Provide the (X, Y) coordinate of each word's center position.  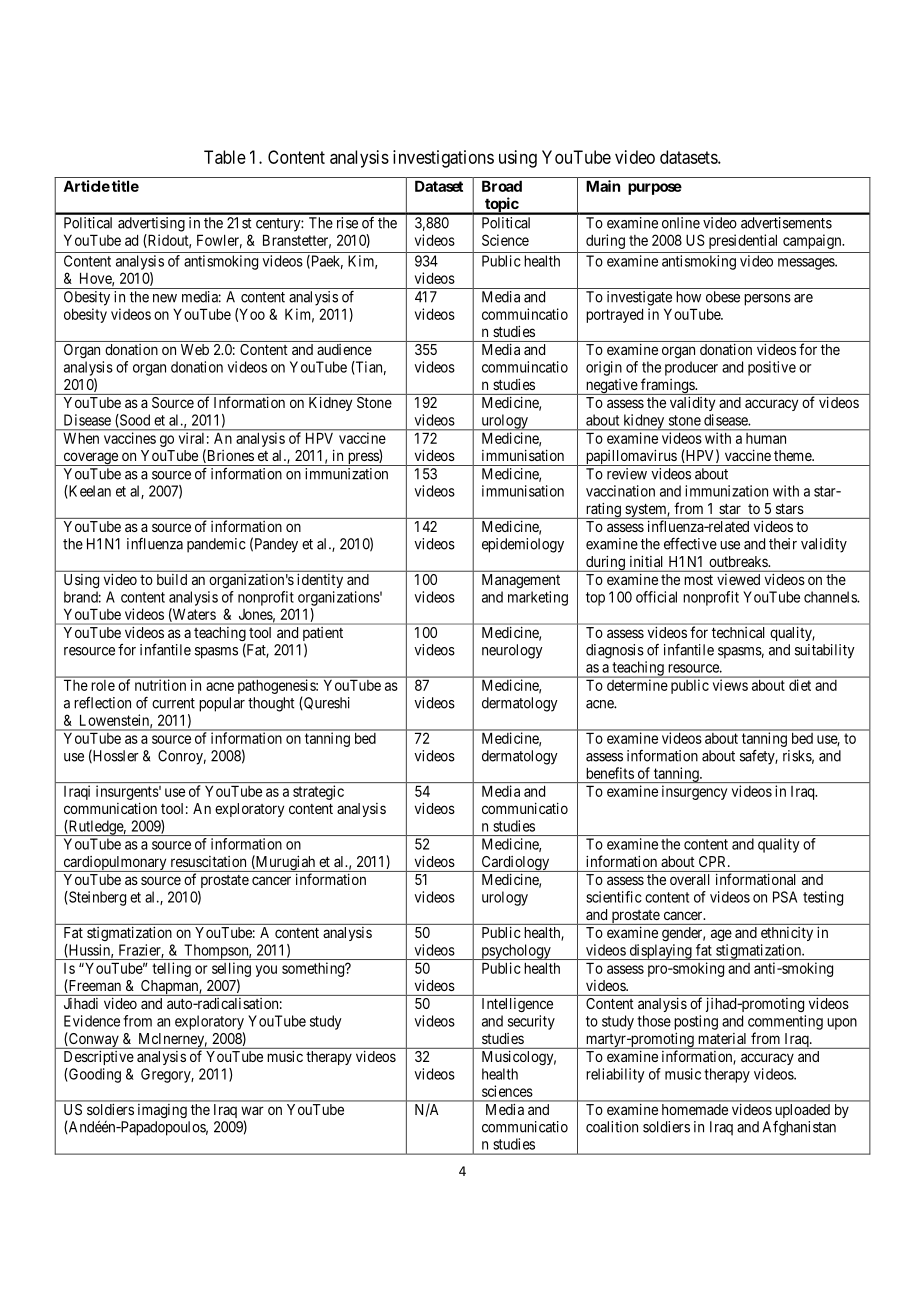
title (125, 186)
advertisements (786, 223)
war (252, 1110)
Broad (502, 186)
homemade (695, 1109)
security (531, 1022)
